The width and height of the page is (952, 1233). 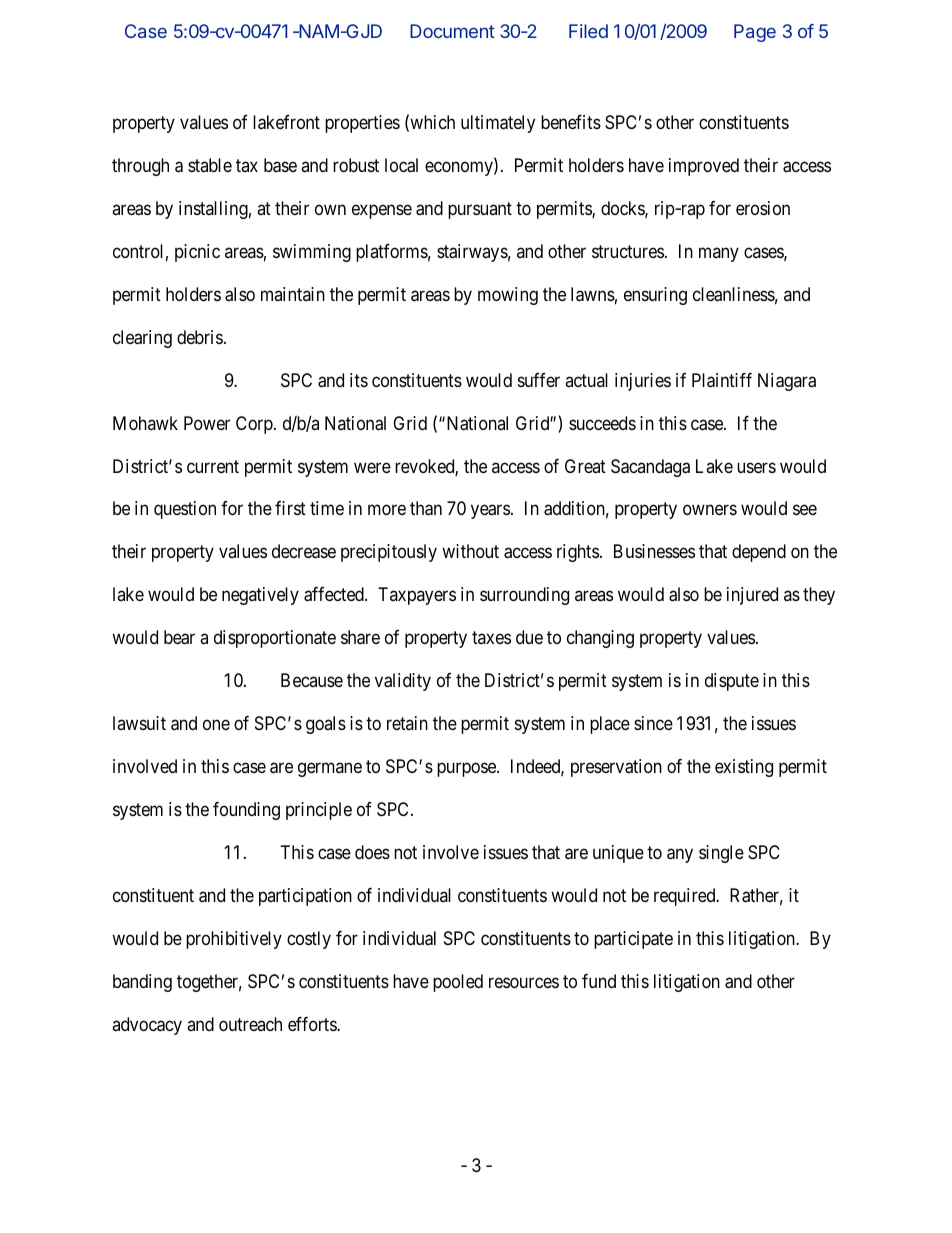 What do you see at coordinates (755, 33) in the page?
I see `Page` at bounding box center [755, 33].
